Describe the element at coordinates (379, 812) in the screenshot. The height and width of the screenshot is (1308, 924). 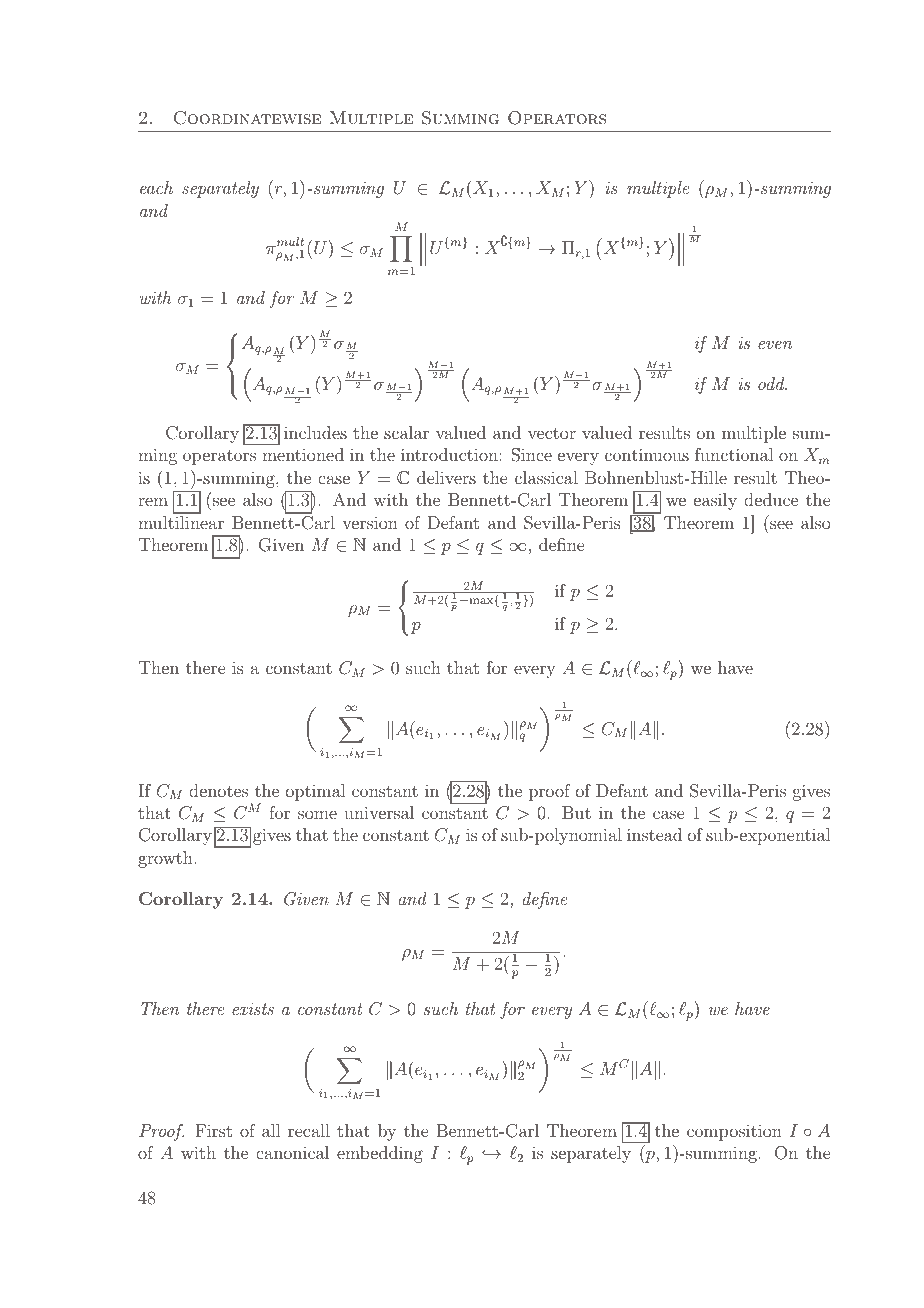
I see `universal` at that location.
